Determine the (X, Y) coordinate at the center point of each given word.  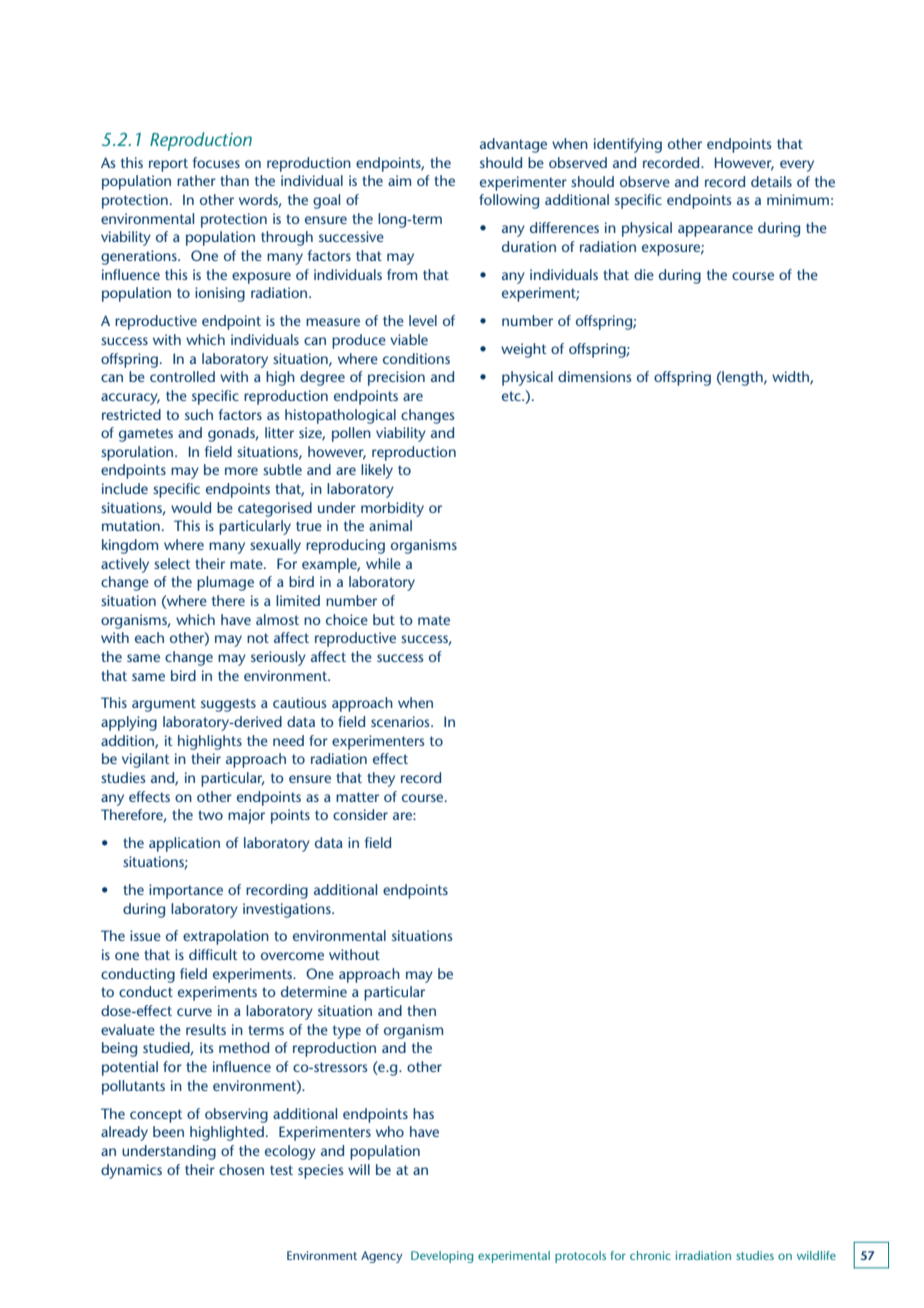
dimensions (594, 376)
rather (196, 180)
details (771, 181)
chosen (241, 1169)
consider (360, 814)
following (509, 201)
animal (390, 525)
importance (186, 891)
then (421, 1010)
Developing (442, 1257)
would (191, 507)
